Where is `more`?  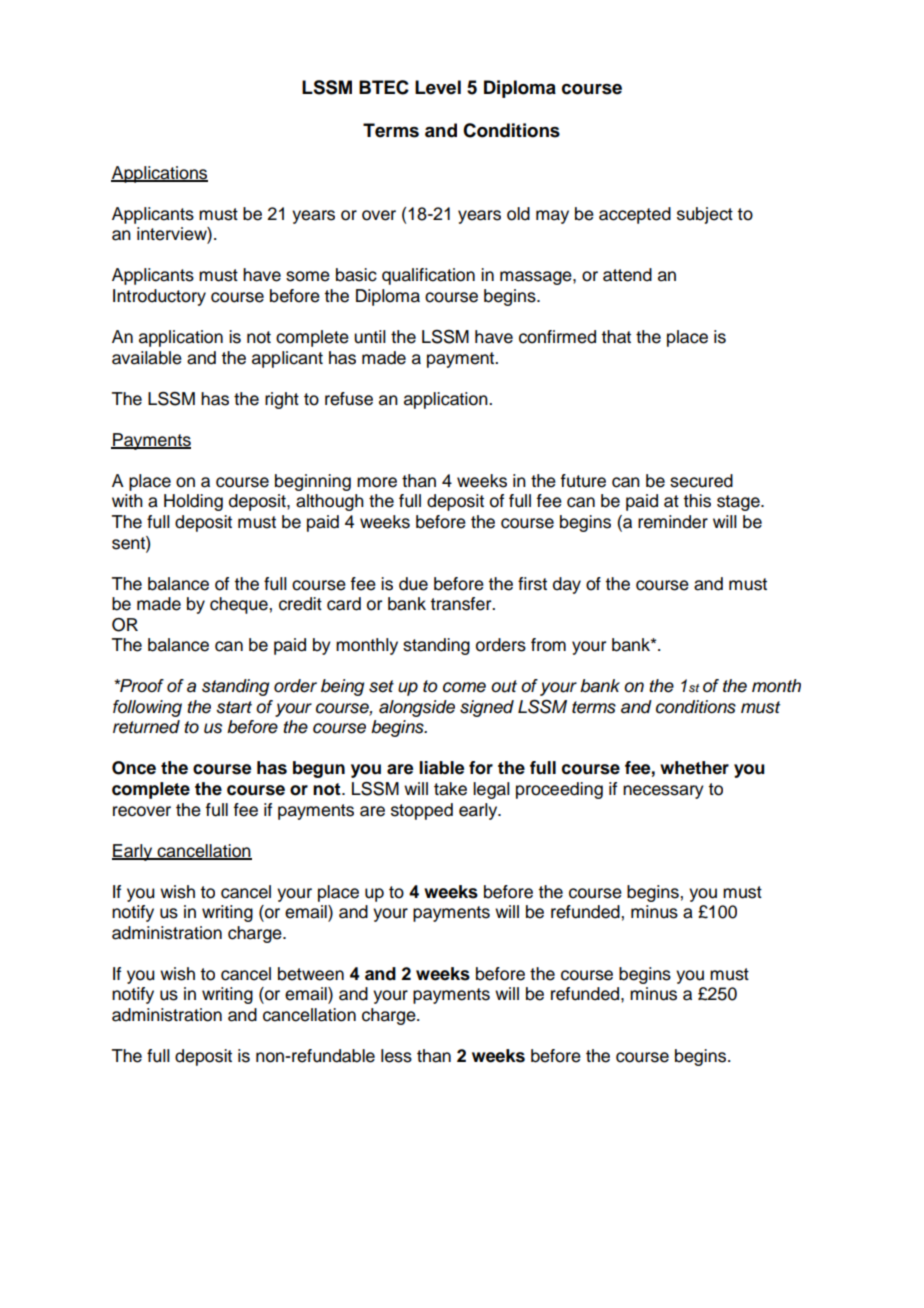 more is located at coordinates (377, 482).
